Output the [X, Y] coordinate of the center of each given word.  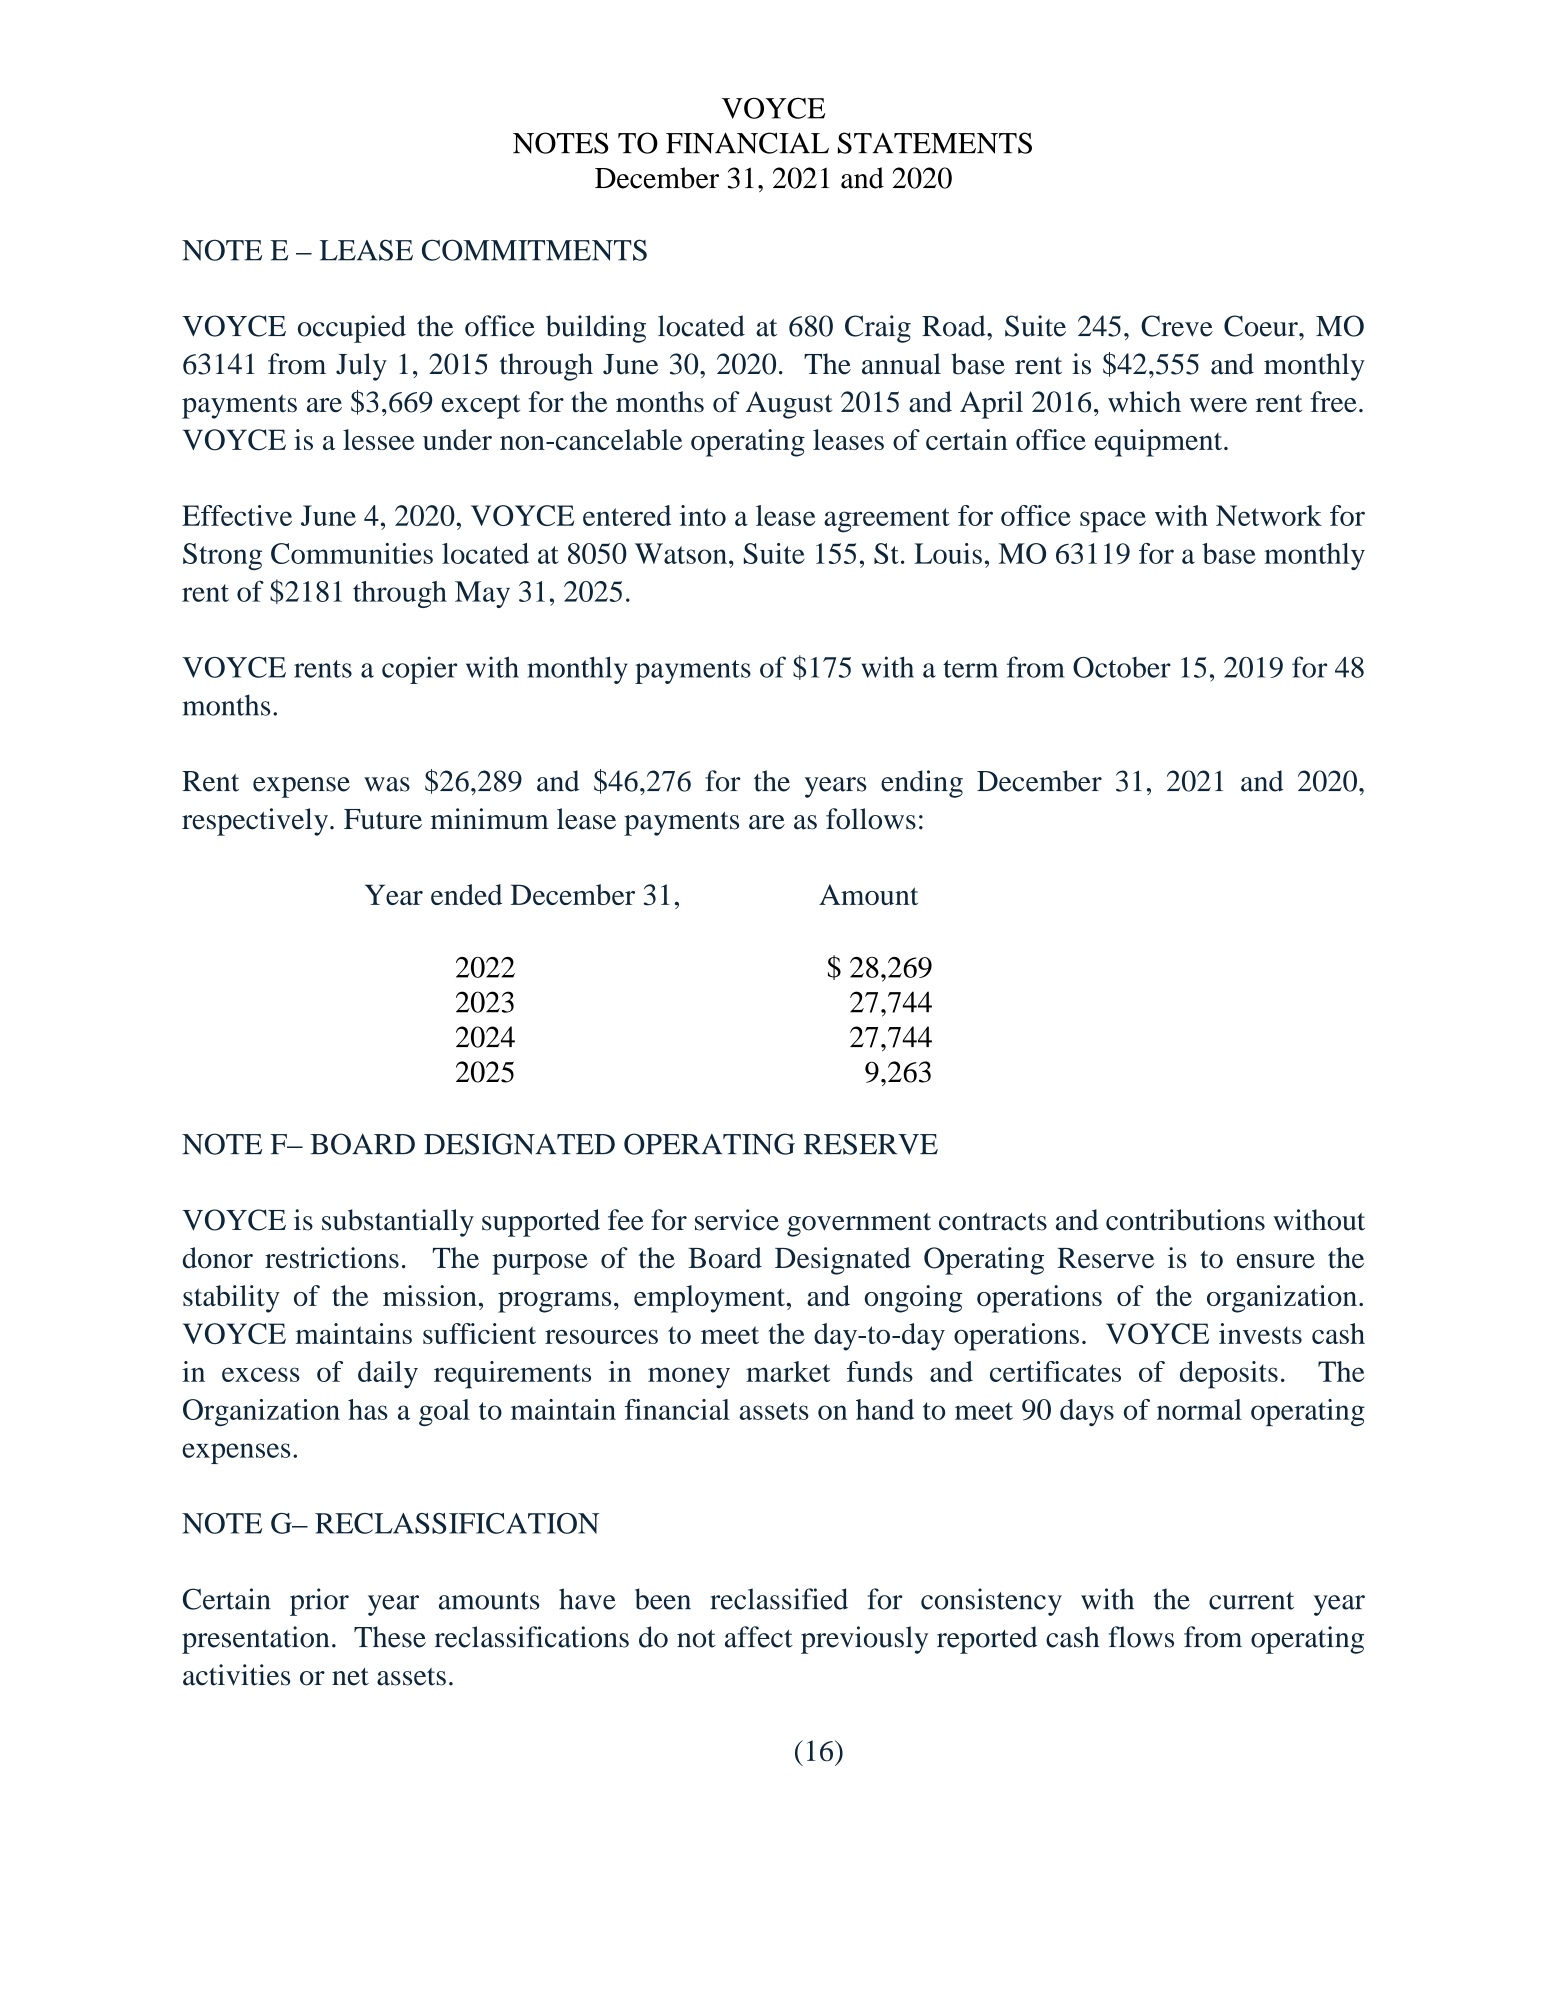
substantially [398, 1223]
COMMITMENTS [534, 250]
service [737, 1220]
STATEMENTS [935, 143]
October [1122, 667]
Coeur [1262, 326]
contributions [1185, 1220]
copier [419, 670]
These [390, 1637]
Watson [681, 553]
